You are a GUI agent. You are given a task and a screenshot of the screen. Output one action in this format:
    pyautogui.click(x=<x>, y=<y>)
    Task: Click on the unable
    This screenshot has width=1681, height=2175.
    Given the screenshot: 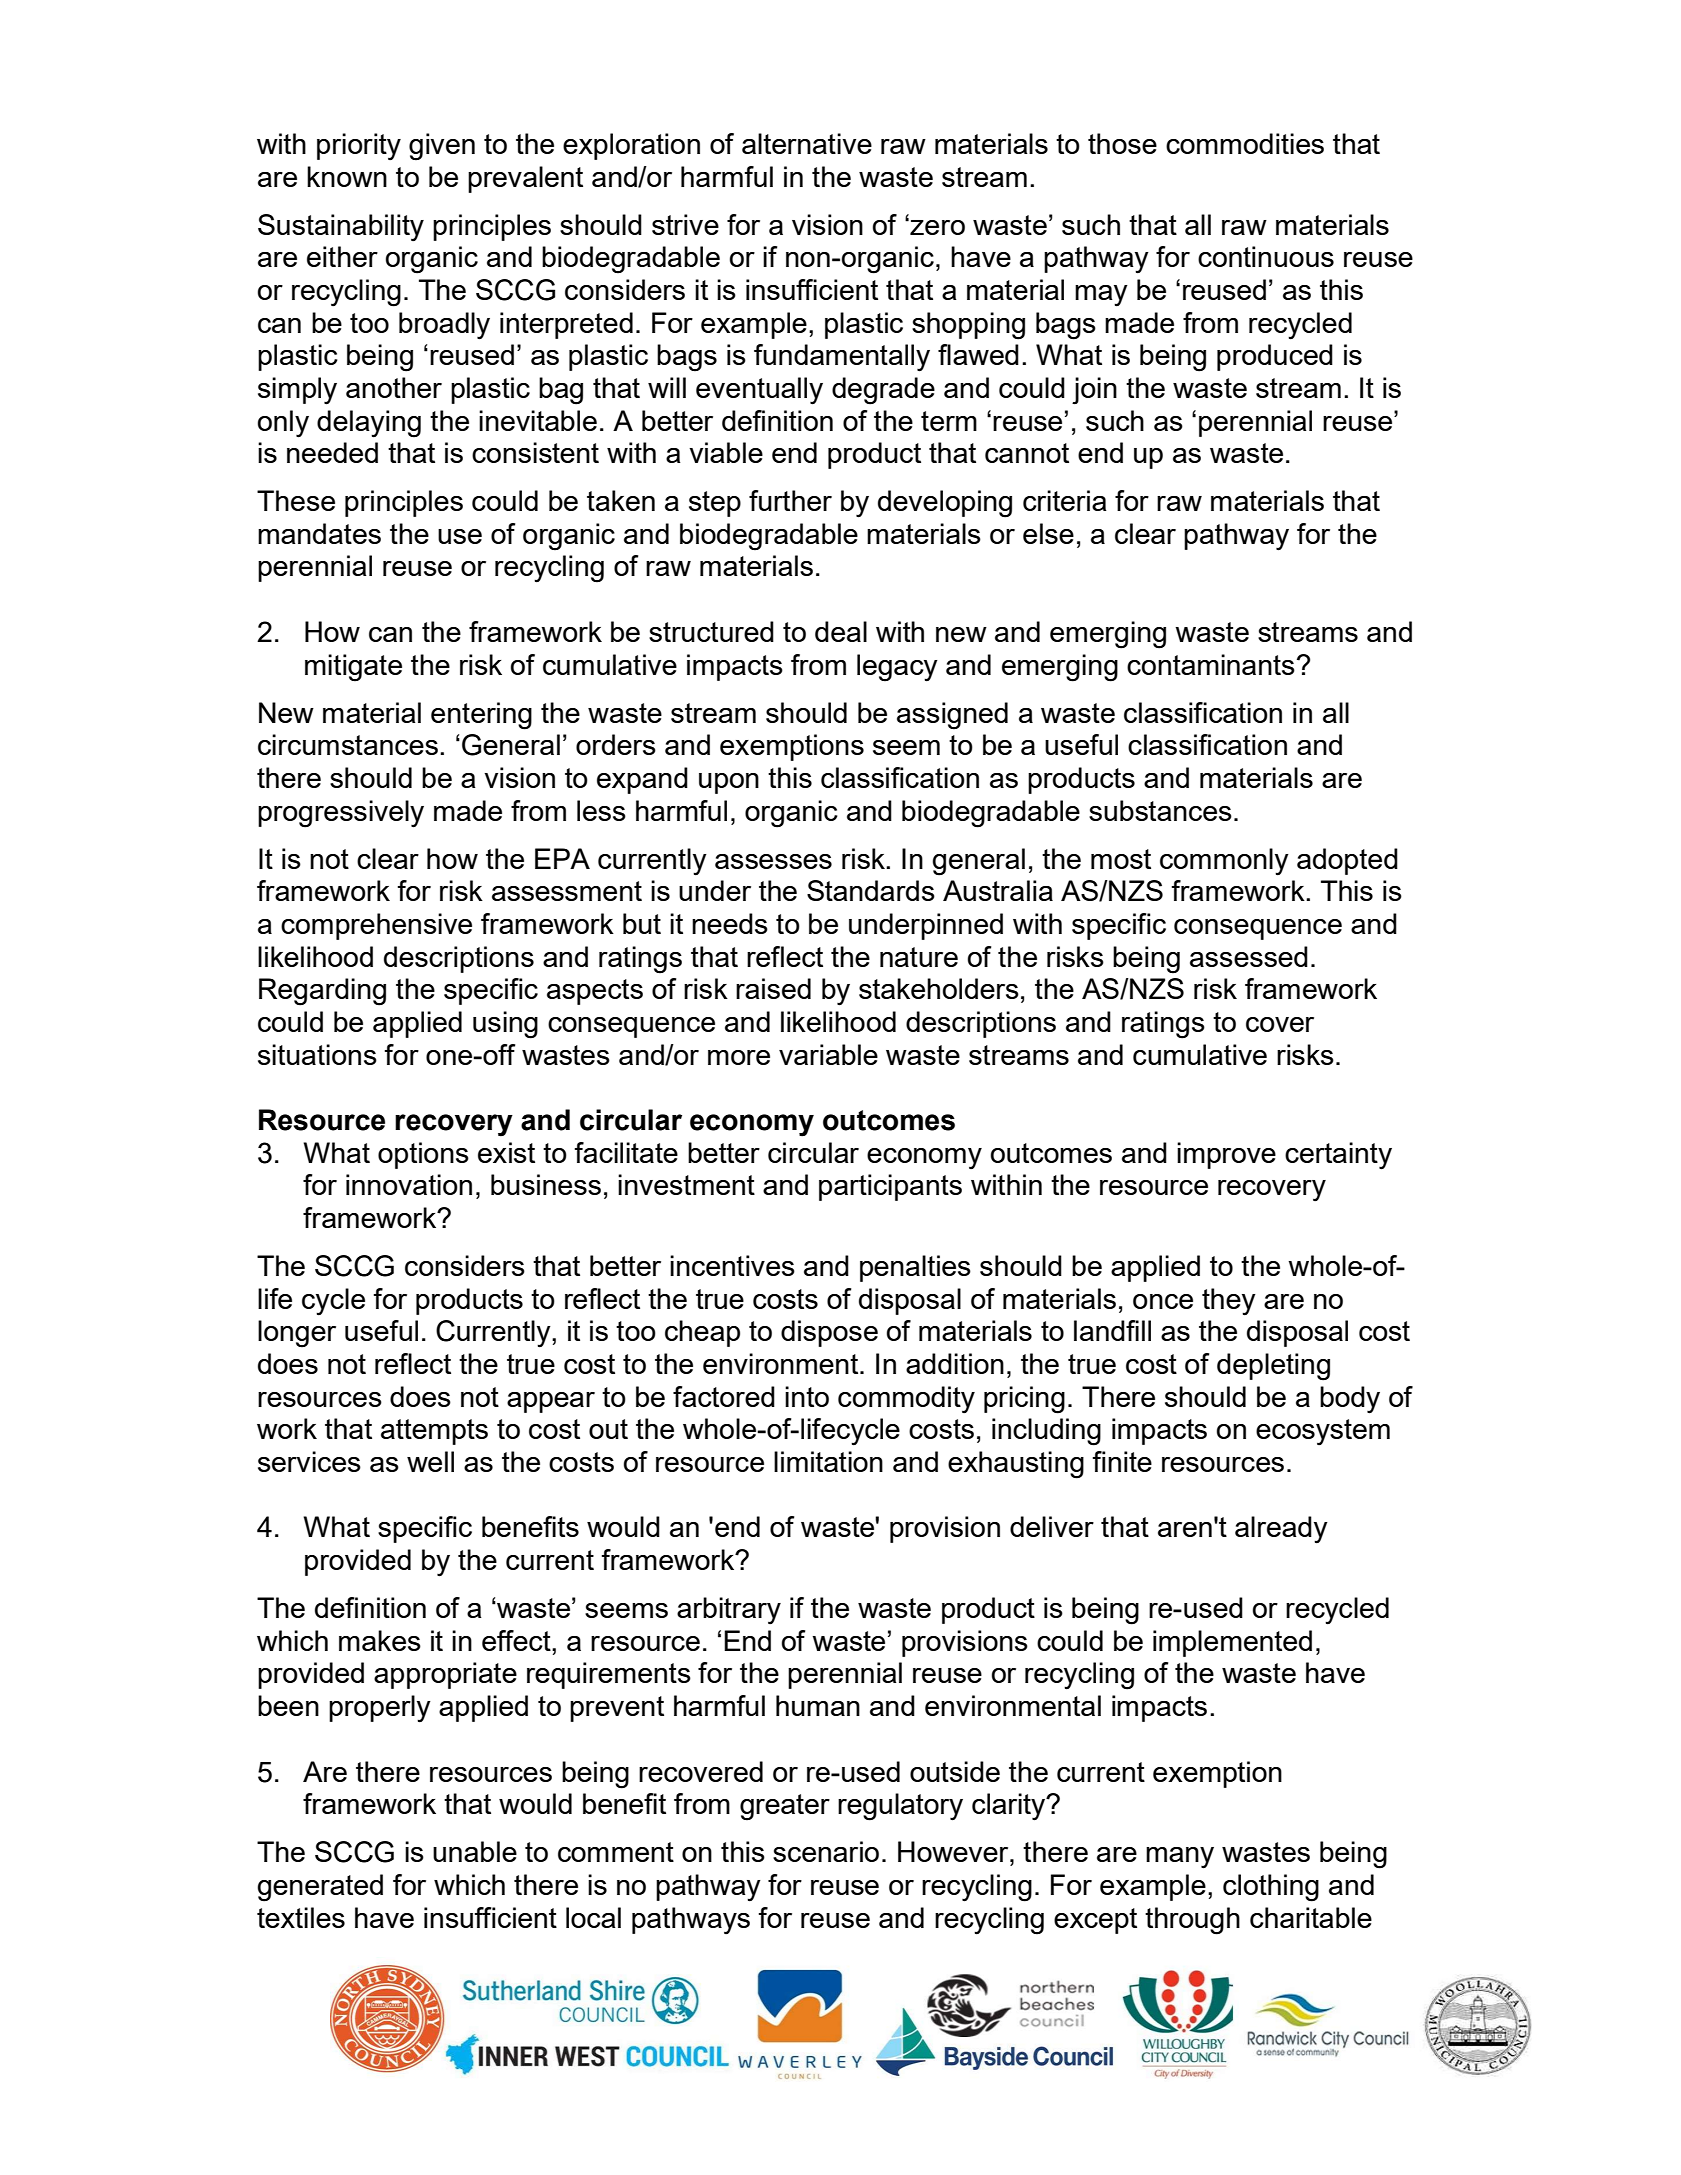 What is the action you would take?
    pyautogui.click(x=475, y=1851)
